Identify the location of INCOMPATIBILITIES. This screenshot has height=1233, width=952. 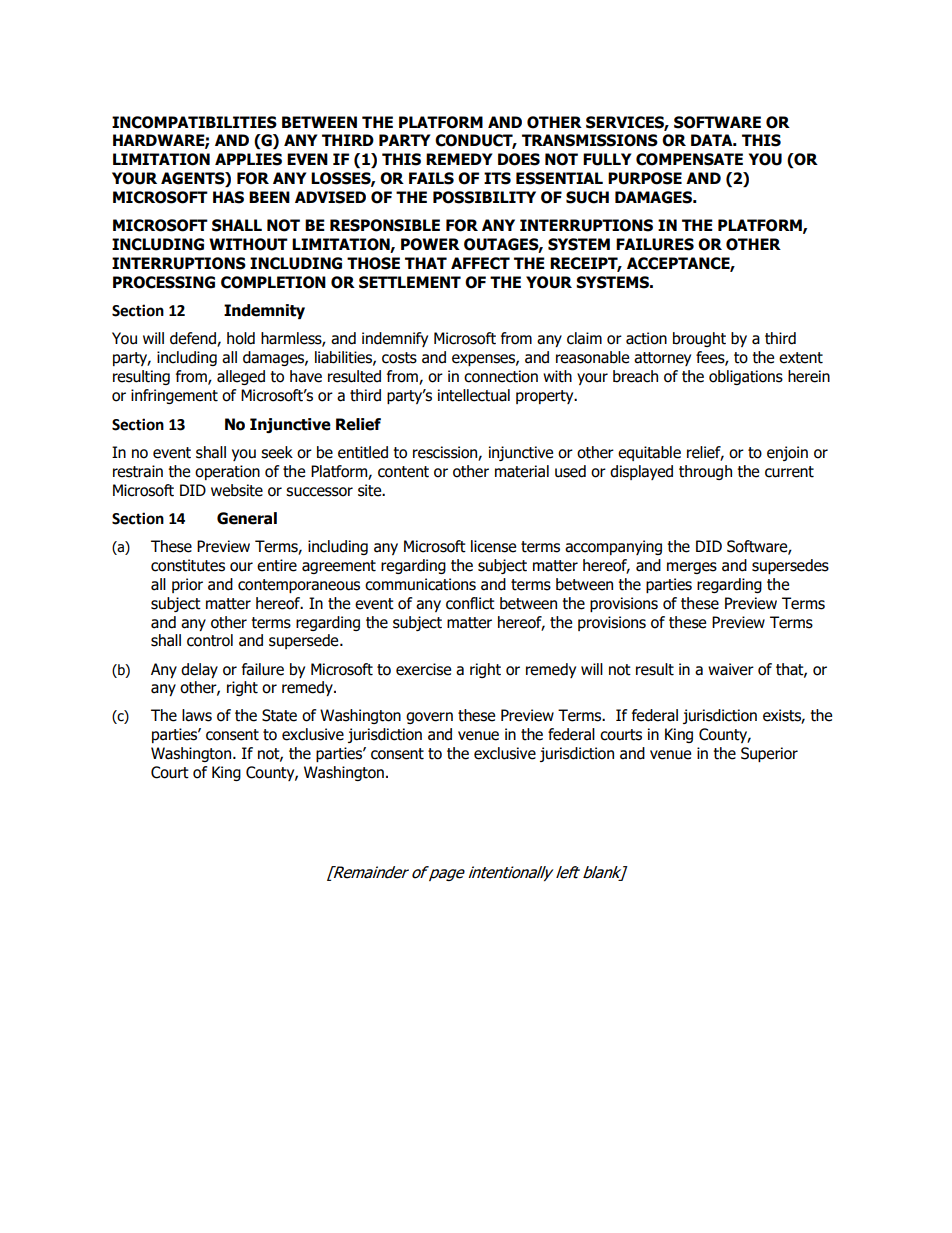
(194, 122).
